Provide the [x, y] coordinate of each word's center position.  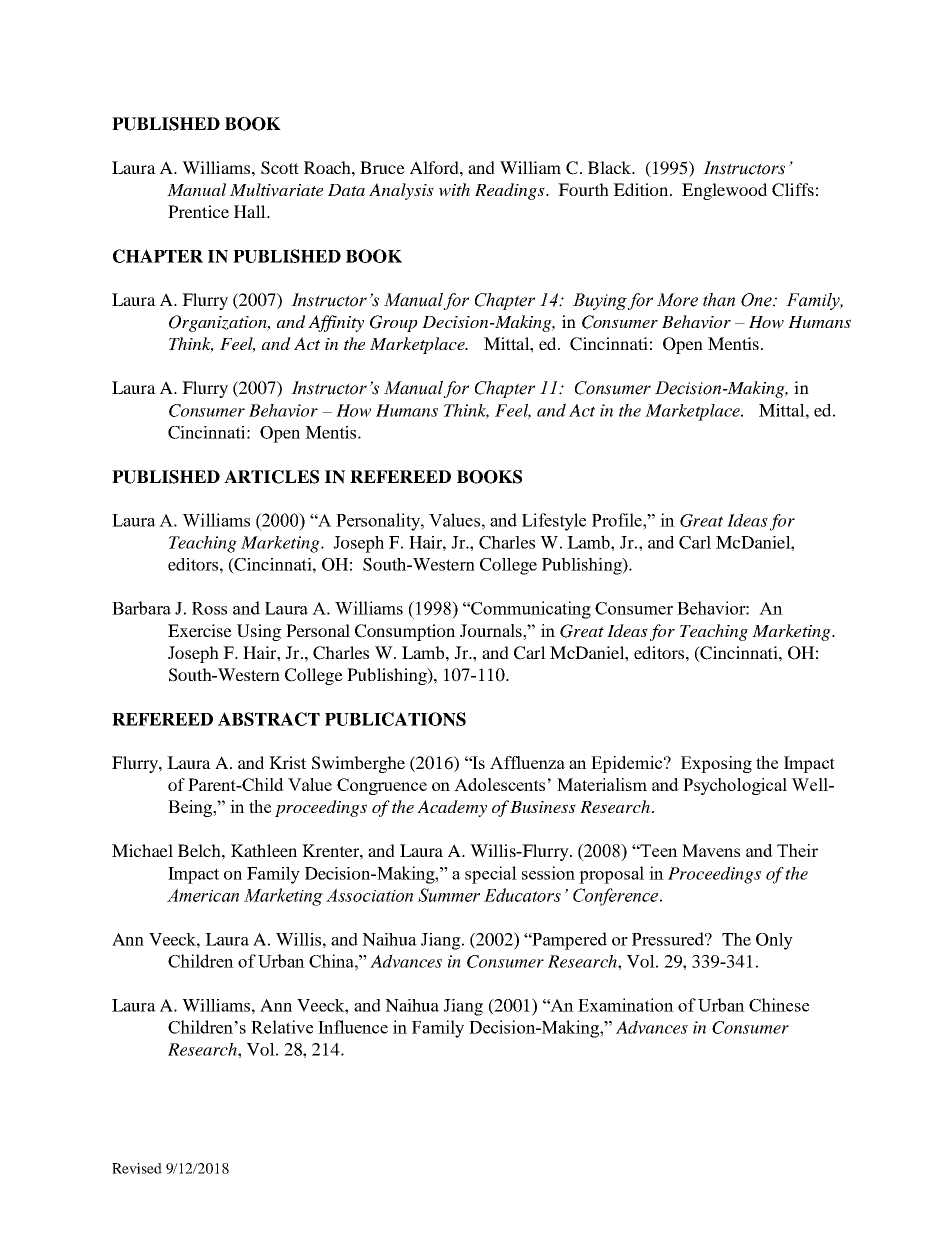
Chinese [779, 1005]
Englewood [724, 191]
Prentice [198, 211]
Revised [137, 1168]
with [454, 190]
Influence [353, 1027]
